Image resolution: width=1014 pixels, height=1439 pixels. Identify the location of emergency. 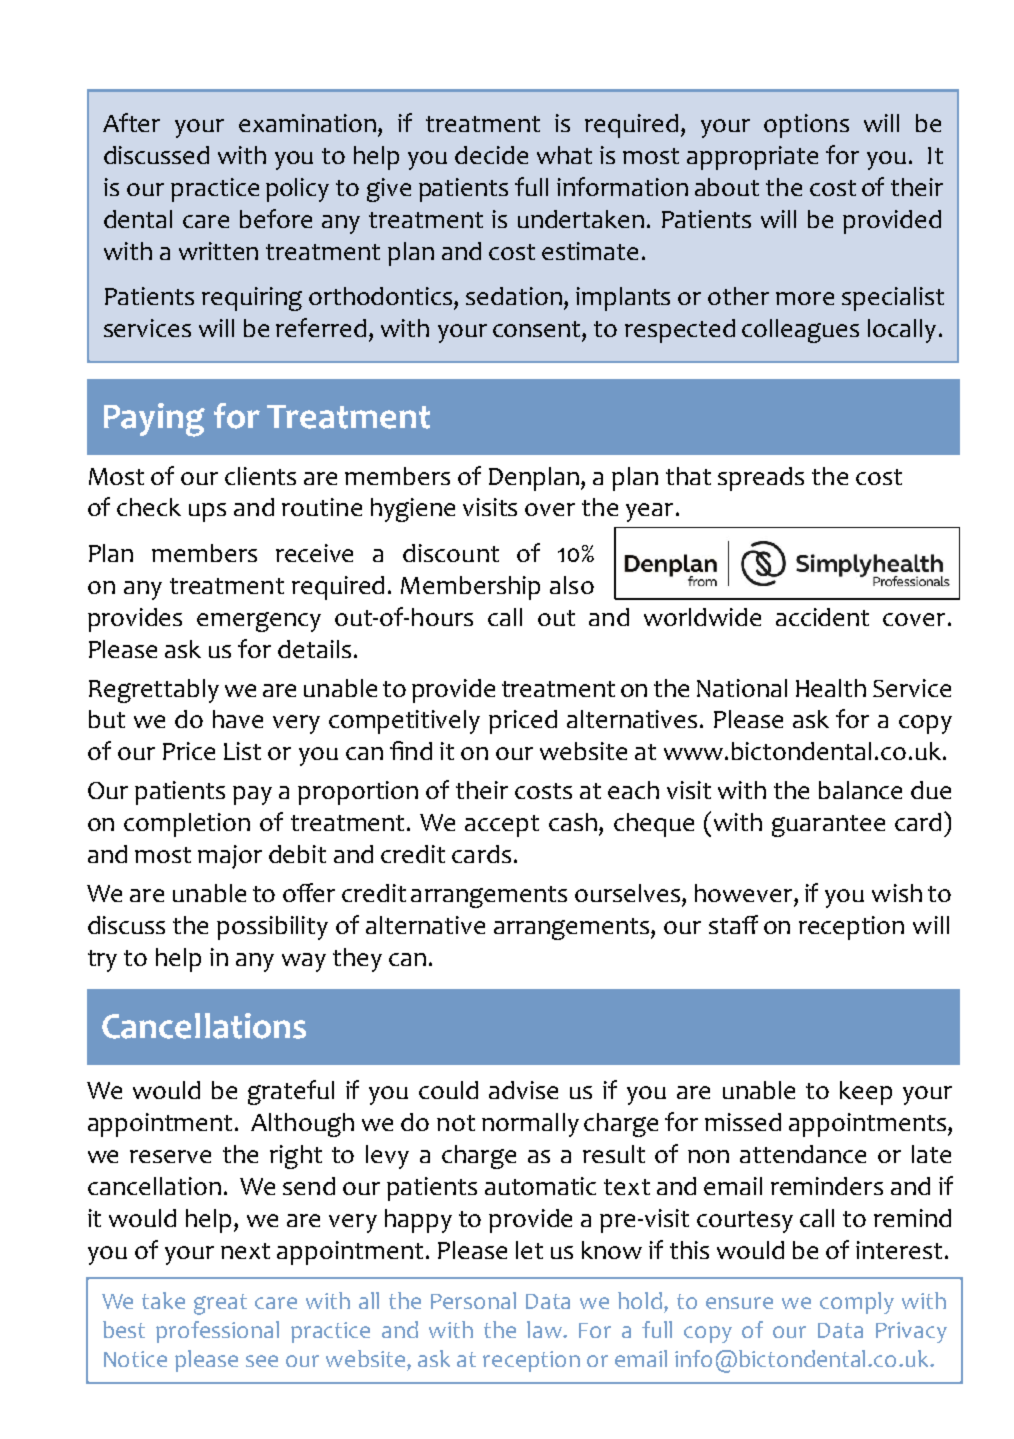
(259, 622).
